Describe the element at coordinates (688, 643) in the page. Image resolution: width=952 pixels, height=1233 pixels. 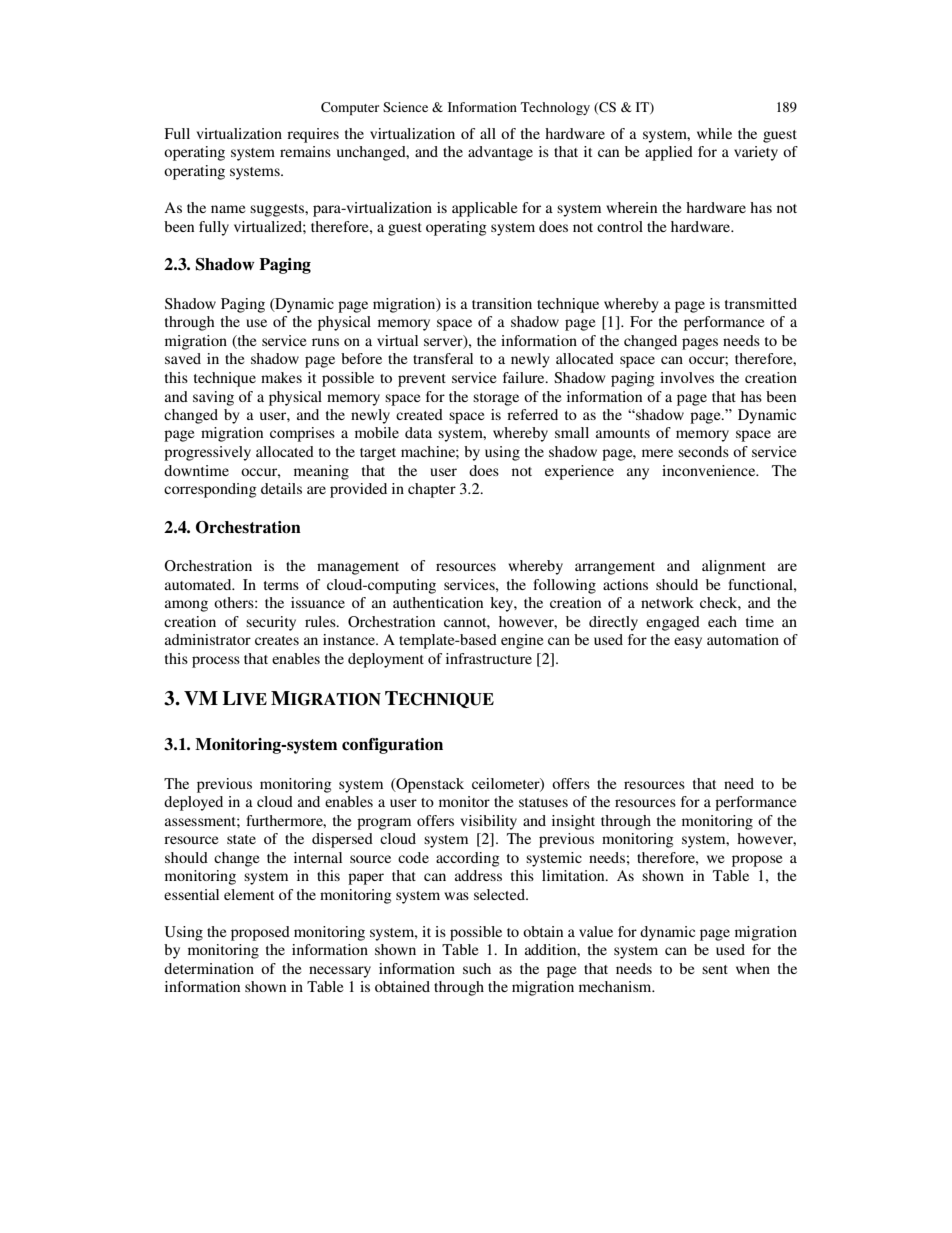
I see `easy` at that location.
